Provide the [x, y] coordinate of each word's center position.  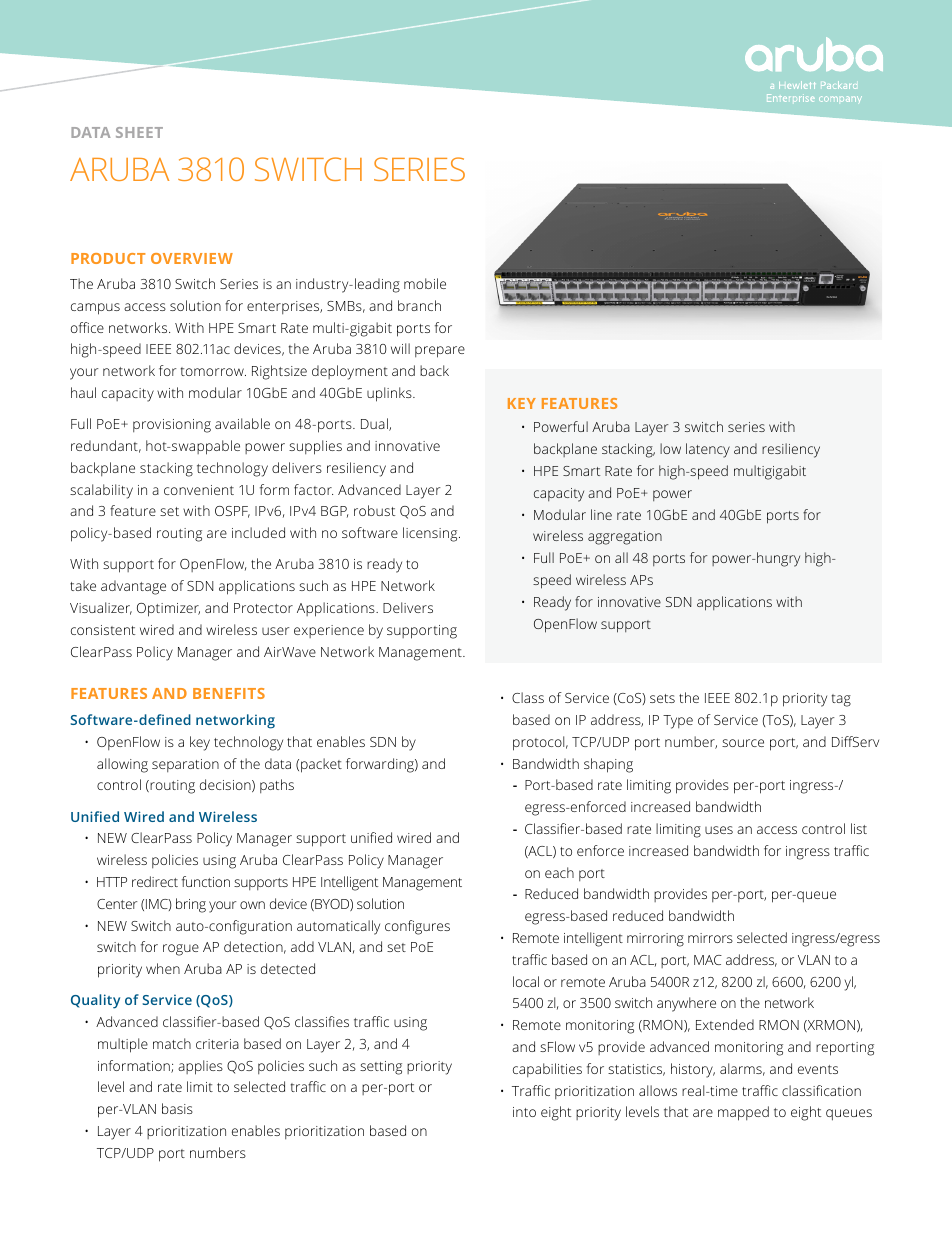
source [743, 743]
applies [200, 1067]
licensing [431, 534]
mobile [425, 283]
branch [419, 305]
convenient [199, 490]
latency [708, 450]
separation [185, 765]
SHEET [139, 132]
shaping [608, 765]
